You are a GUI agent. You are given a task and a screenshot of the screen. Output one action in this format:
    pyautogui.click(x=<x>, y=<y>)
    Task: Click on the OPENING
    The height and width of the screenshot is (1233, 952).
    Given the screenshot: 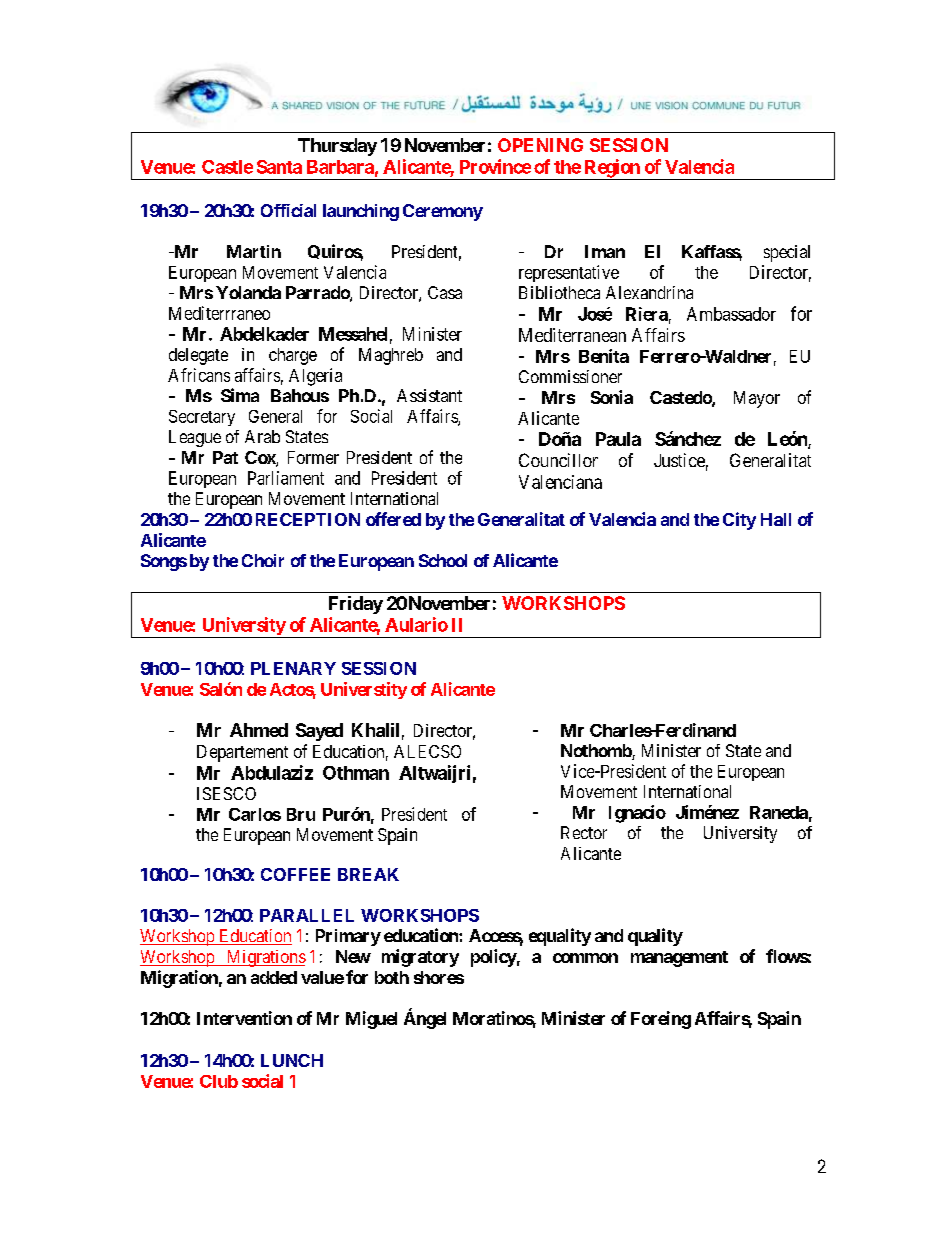 What is the action you would take?
    pyautogui.click(x=540, y=145)
